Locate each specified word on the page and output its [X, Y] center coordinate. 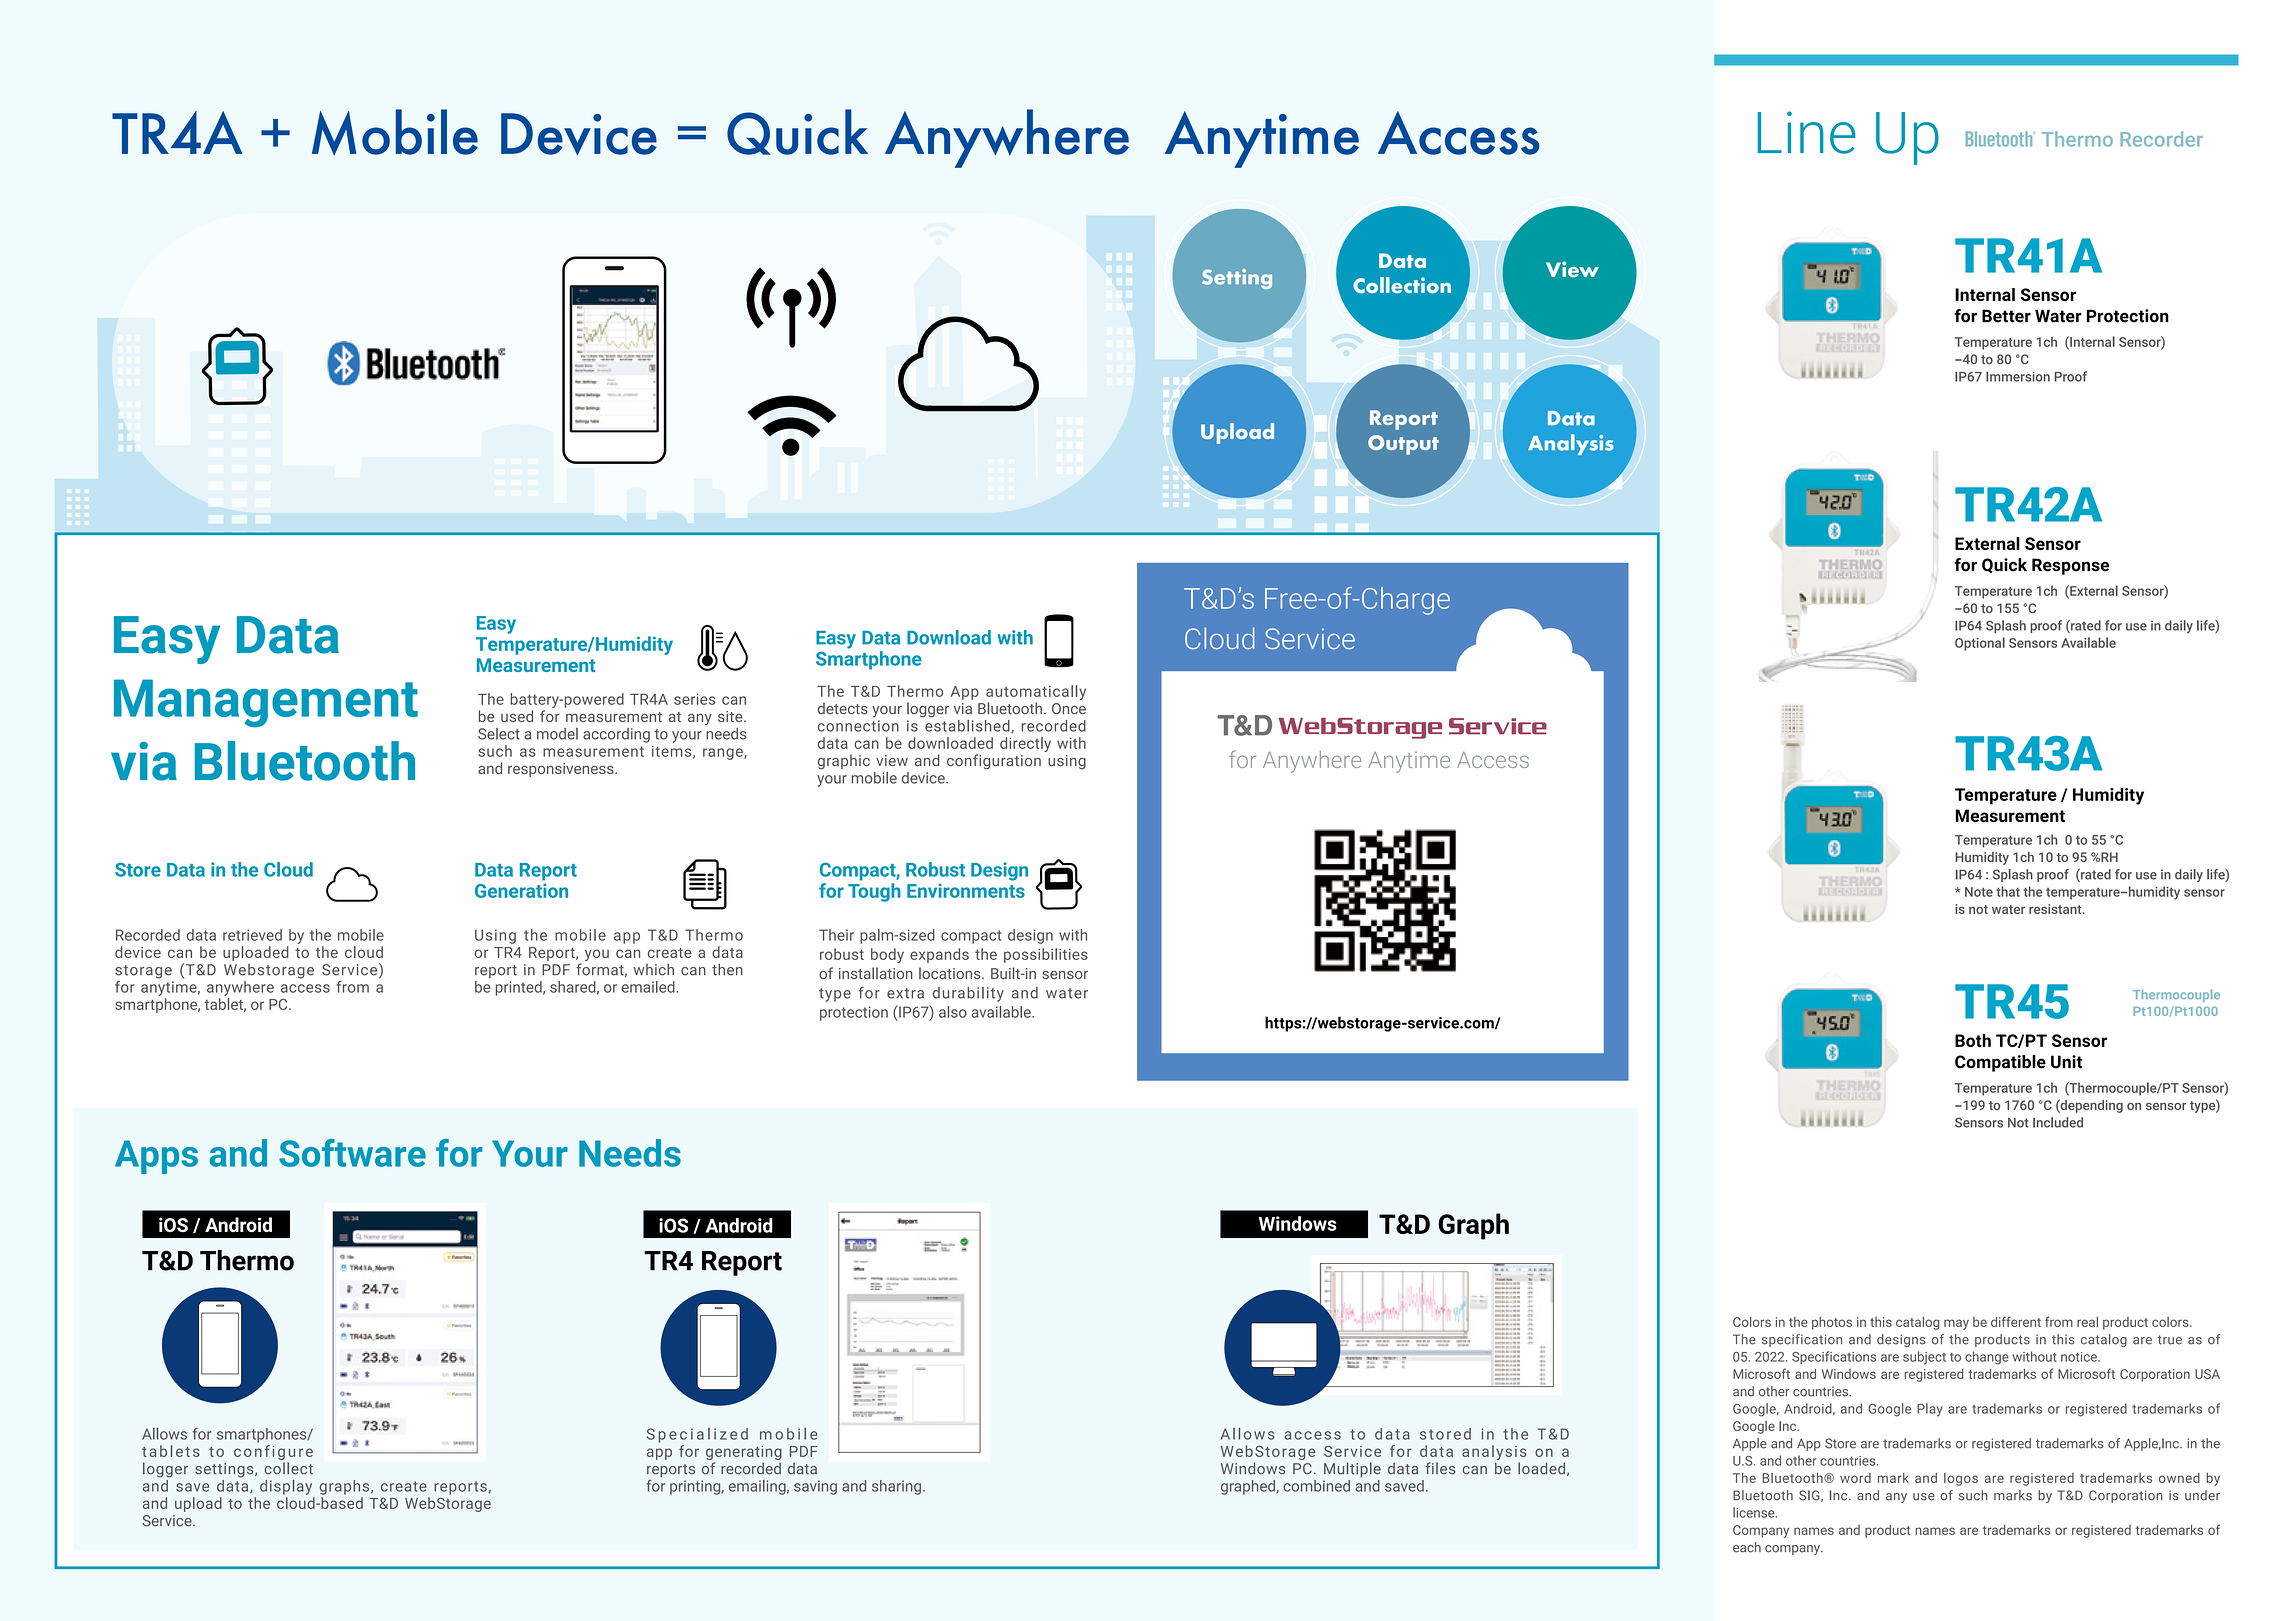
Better [2006, 316]
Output [1403, 445]
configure [273, 1452]
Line [1806, 132]
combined [1316, 1486]
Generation [521, 890]
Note [1979, 892]
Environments [966, 890]
